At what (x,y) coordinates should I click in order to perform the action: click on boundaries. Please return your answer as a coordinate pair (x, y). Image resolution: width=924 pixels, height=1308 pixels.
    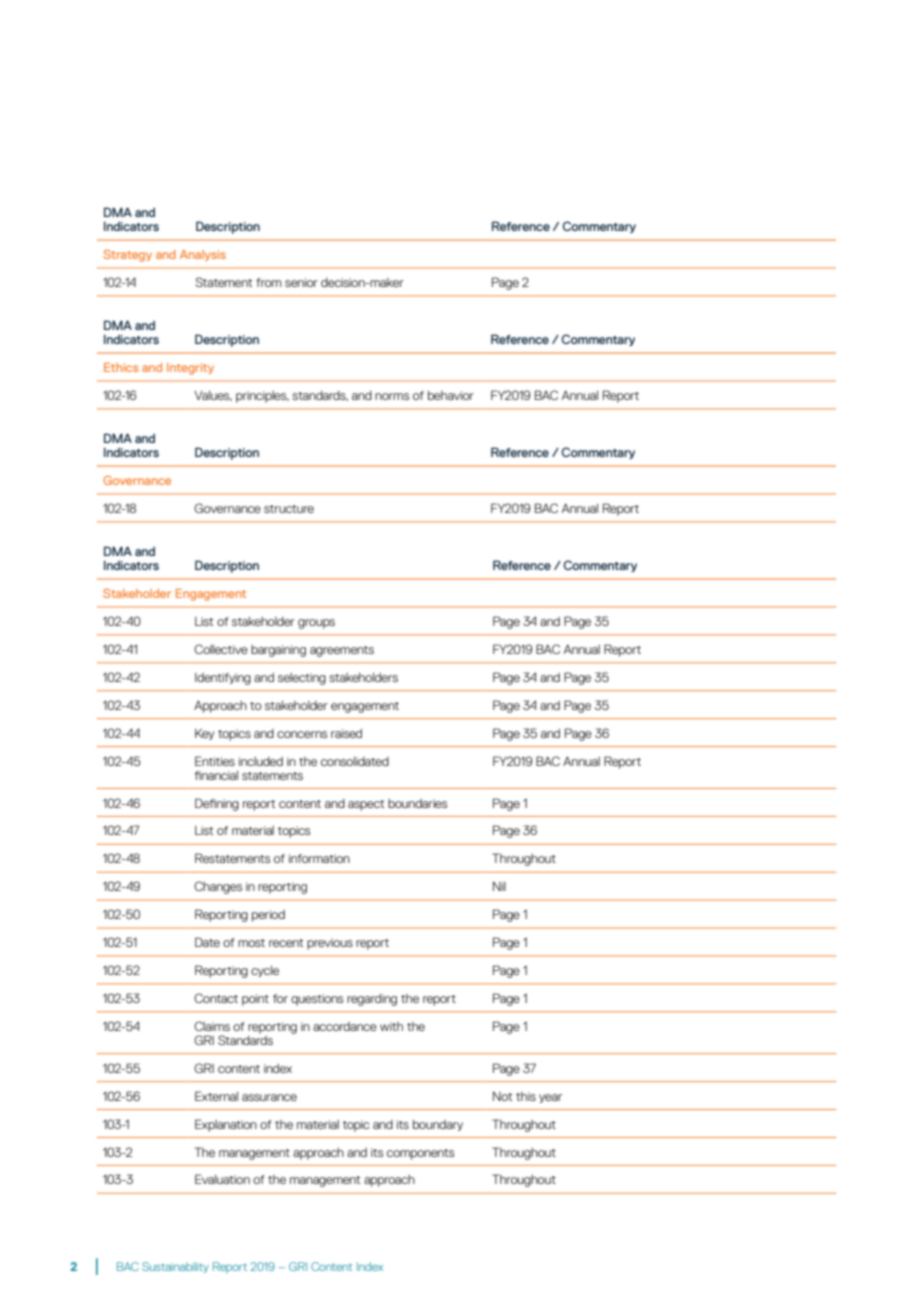
    Looking at the image, I should click on (417, 803).
